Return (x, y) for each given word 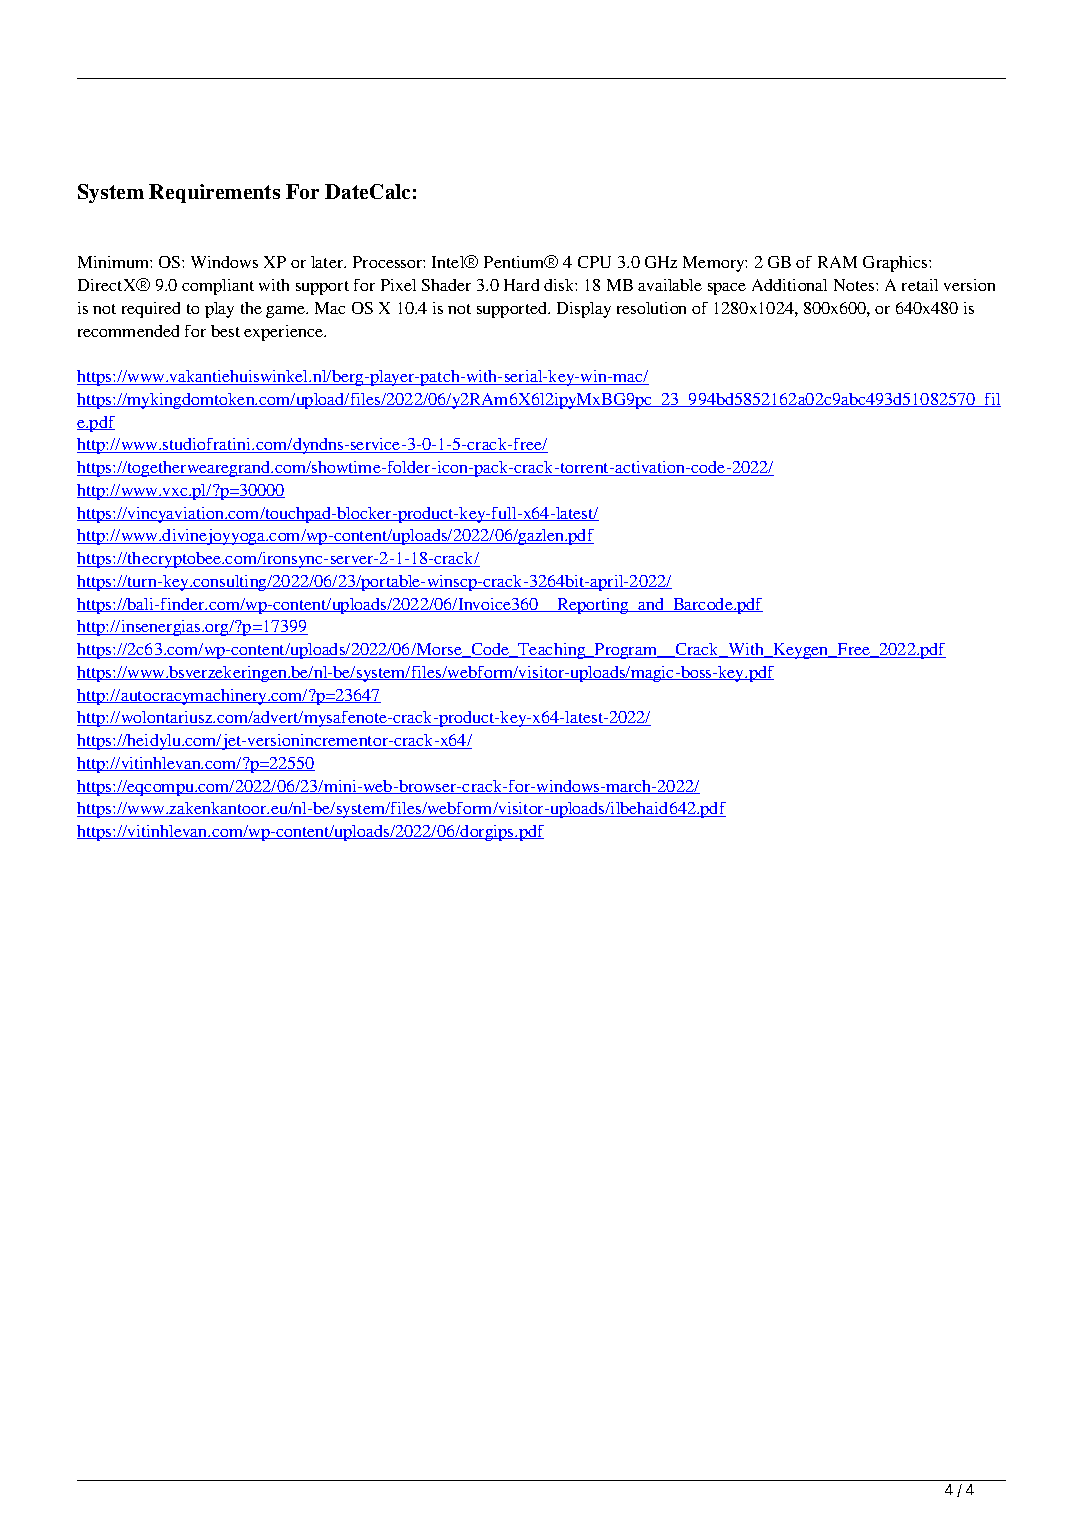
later (328, 262)
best (225, 331)
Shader (446, 285)
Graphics (896, 264)
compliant (218, 287)
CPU (594, 262)
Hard (521, 285)
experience (285, 333)
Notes (855, 285)
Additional (789, 285)
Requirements (214, 193)
